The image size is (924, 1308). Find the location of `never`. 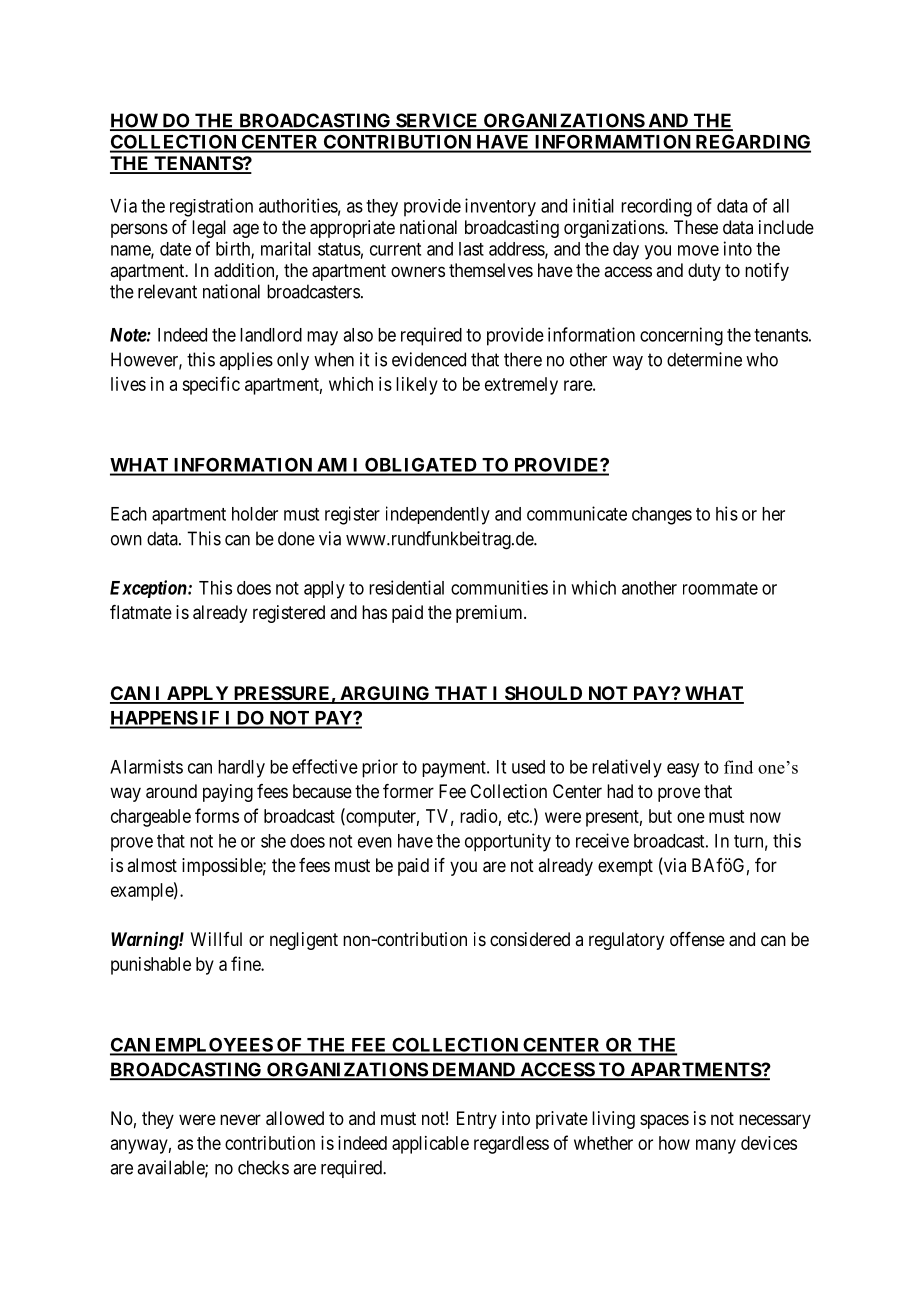

never is located at coordinates (240, 1119).
